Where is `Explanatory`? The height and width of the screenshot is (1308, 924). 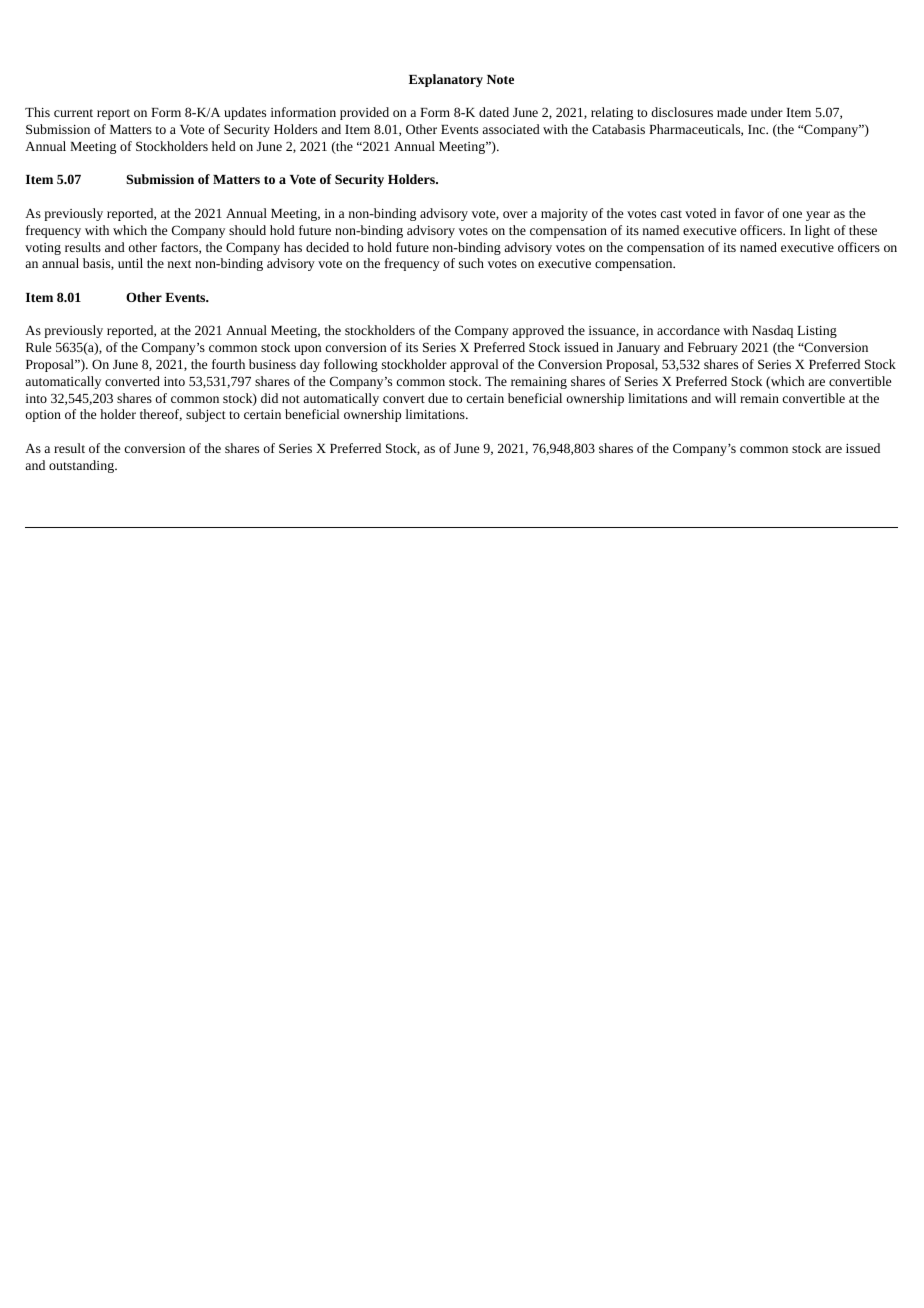 Explanatory is located at coordinates (446, 80).
